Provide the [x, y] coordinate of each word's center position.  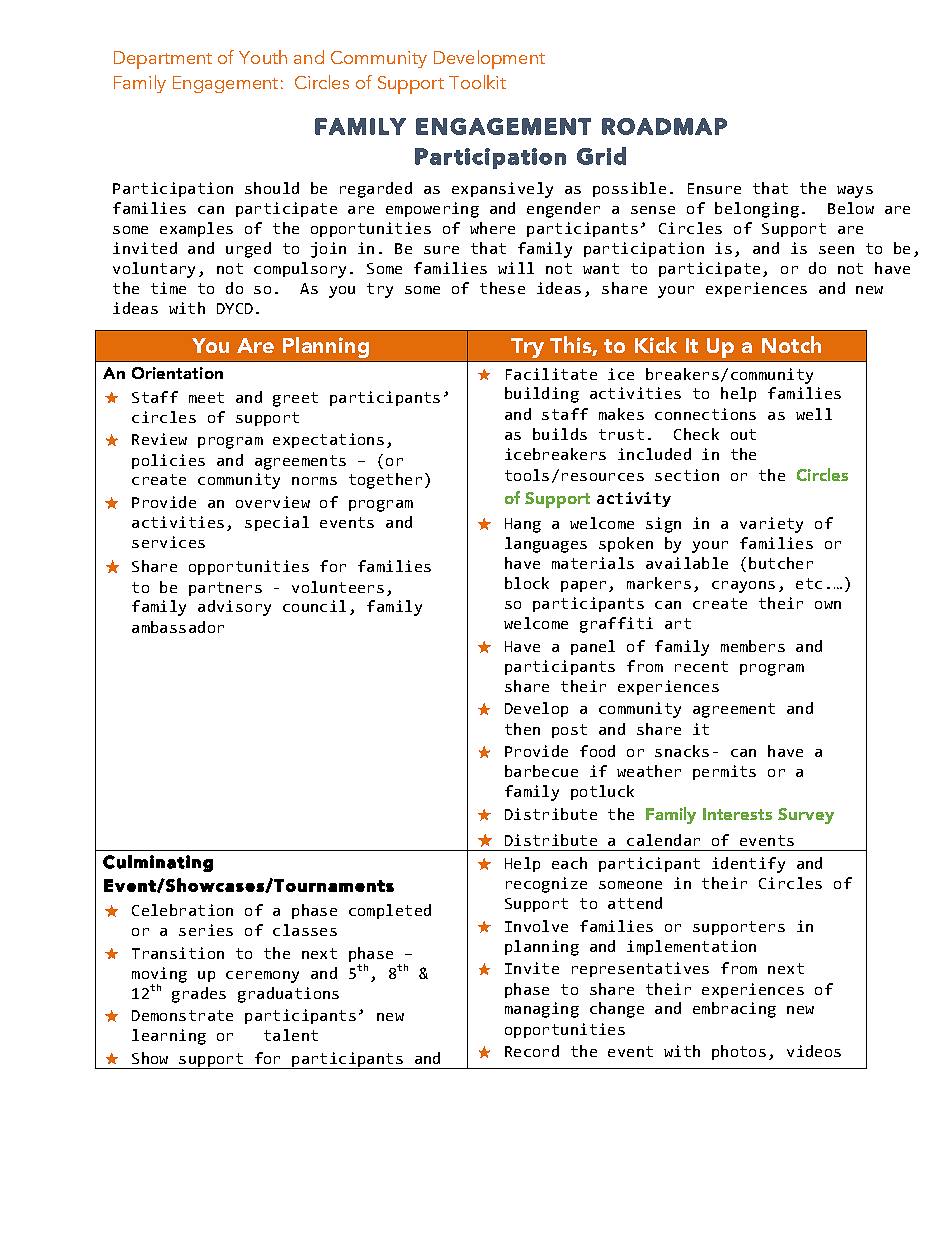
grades [199, 995]
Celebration [182, 910]
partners [225, 589]
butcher [781, 563]
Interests [737, 814]
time [168, 288]
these [502, 288]
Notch [791, 344]
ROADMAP [664, 126]
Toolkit [477, 82]
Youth [263, 57]
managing [542, 1010]
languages [546, 545]
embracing [734, 1010]
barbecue [541, 771]
